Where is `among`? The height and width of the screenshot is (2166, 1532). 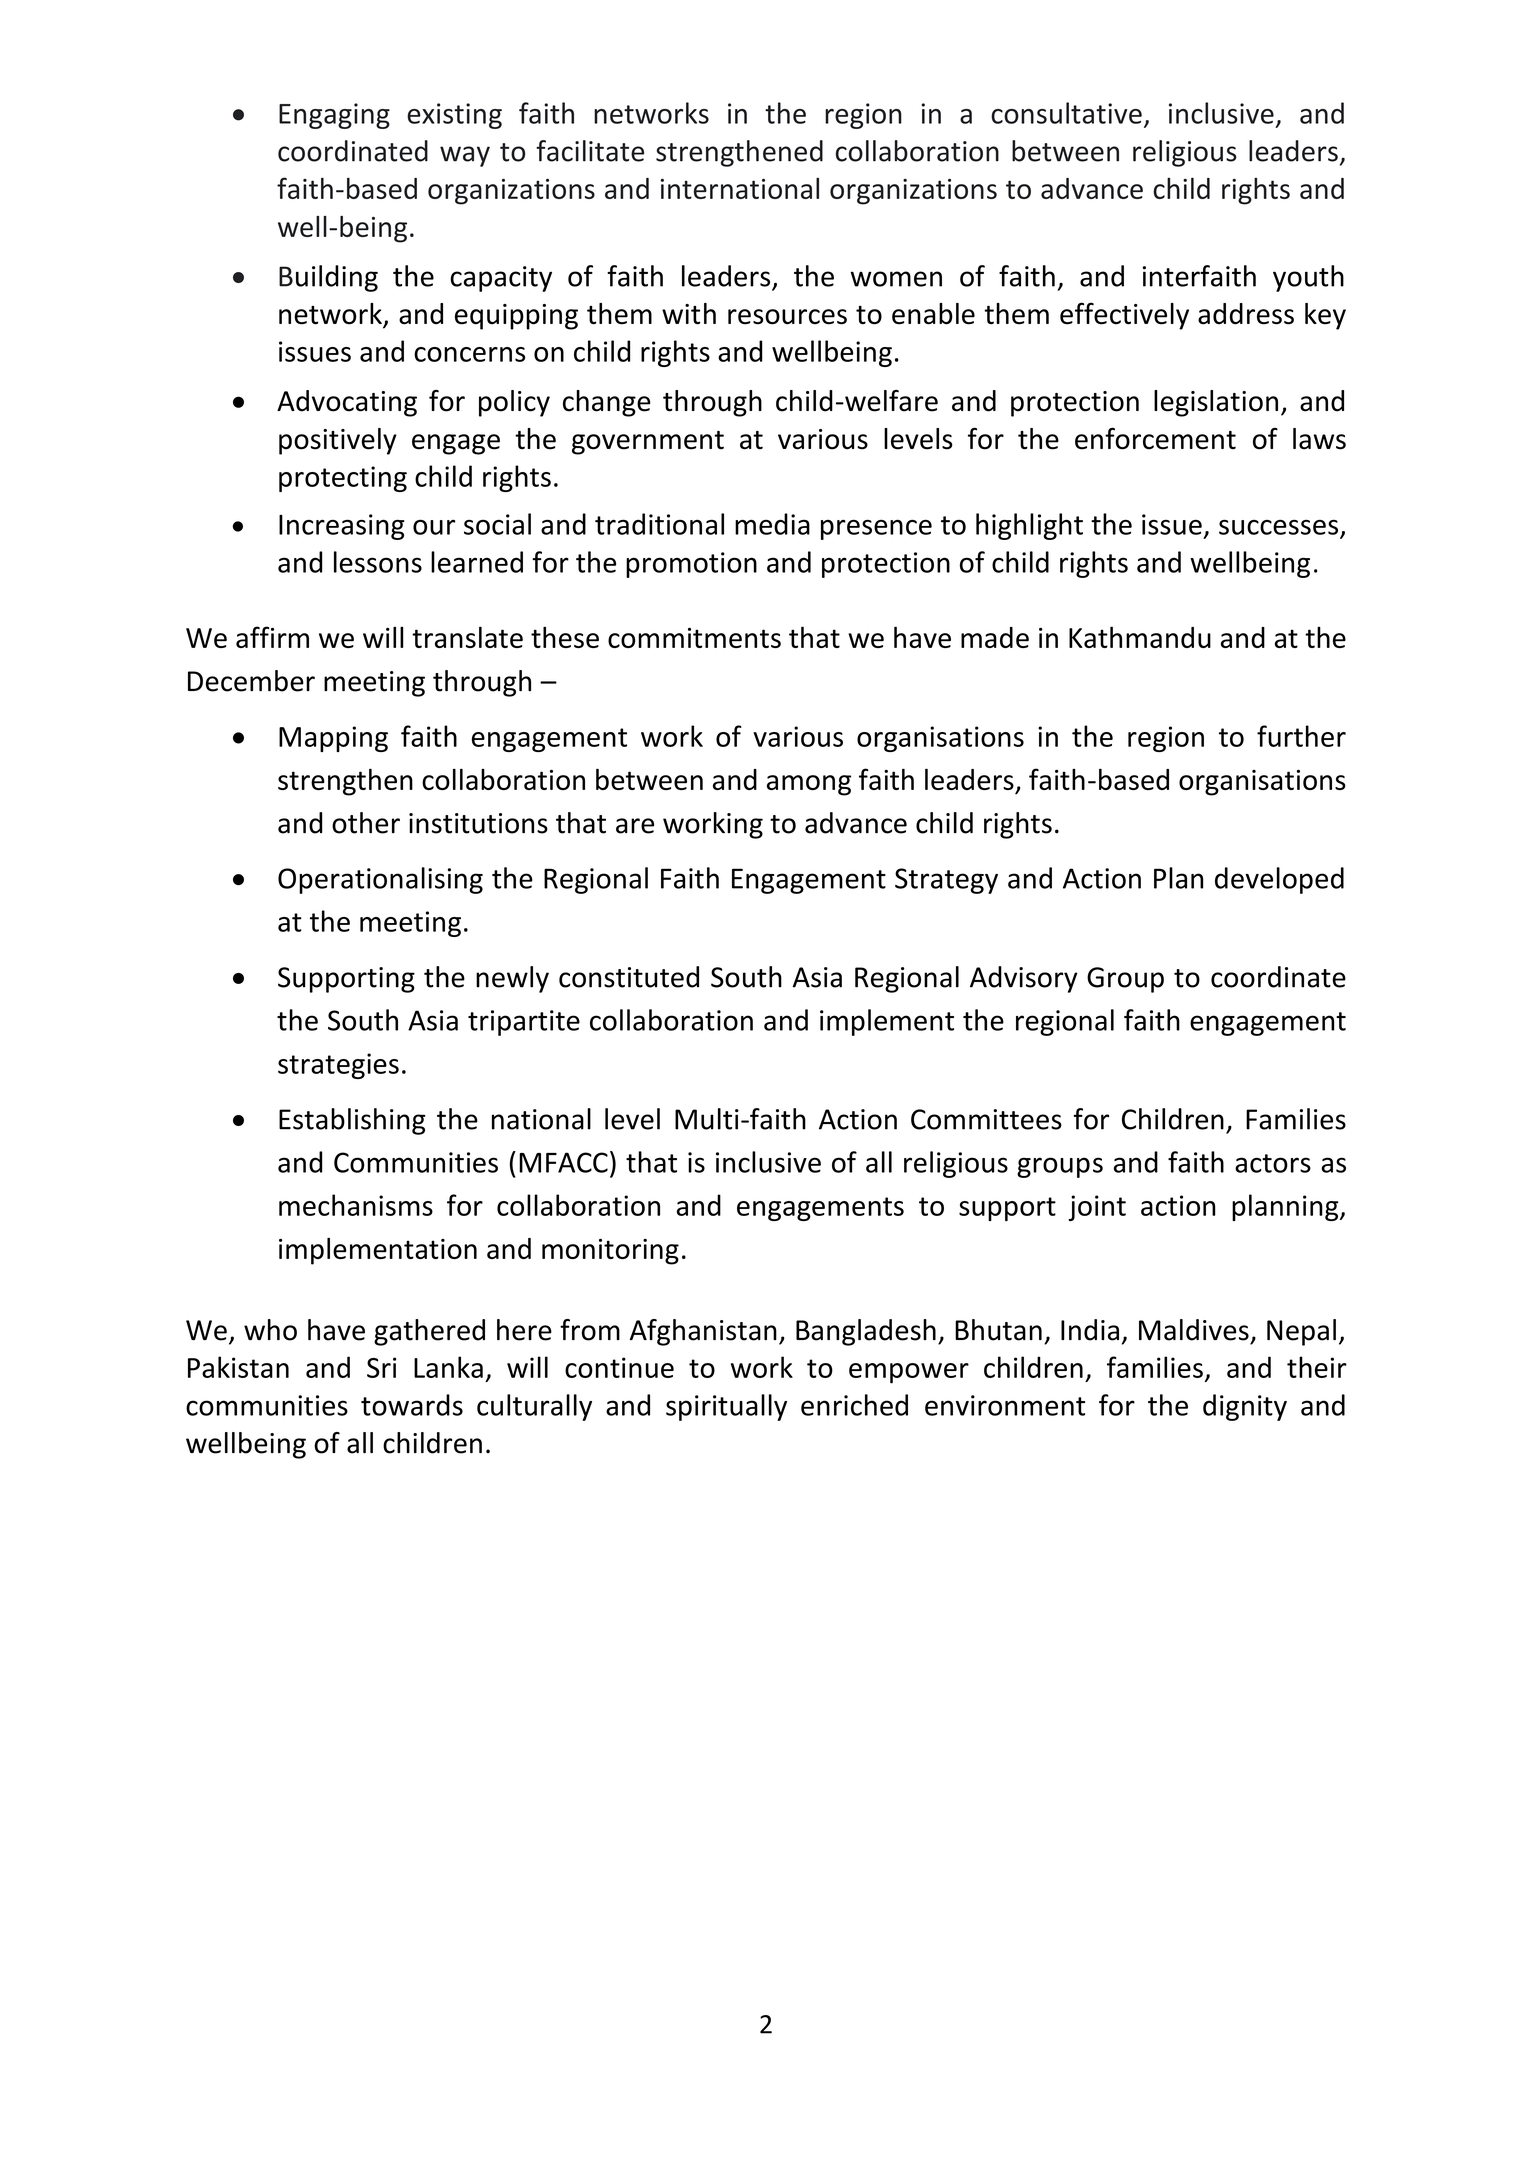
among is located at coordinates (809, 785).
